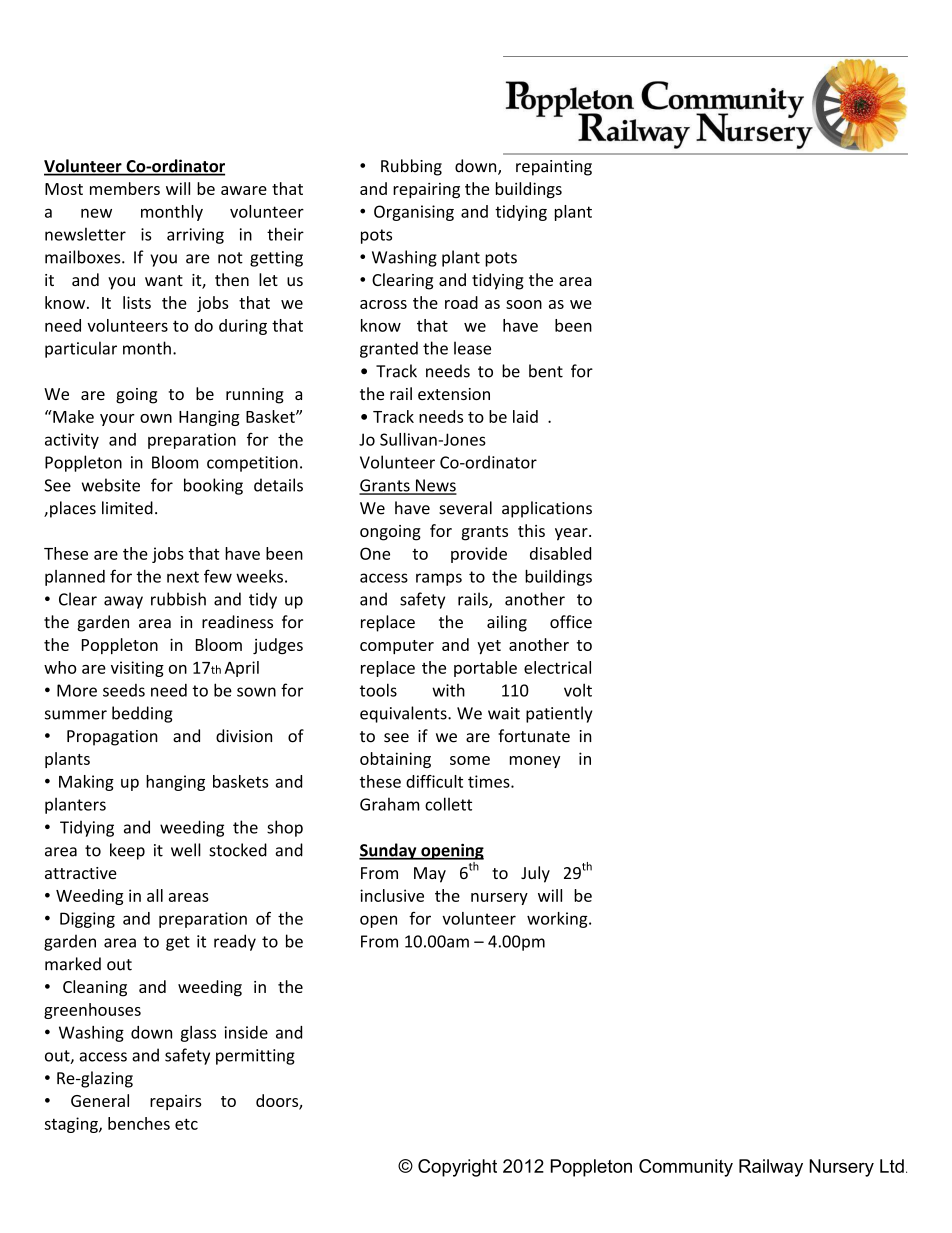 This screenshot has height=1233, width=952. Describe the element at coordinates (490, 781) in the screenshot. I see `times` at that location.
